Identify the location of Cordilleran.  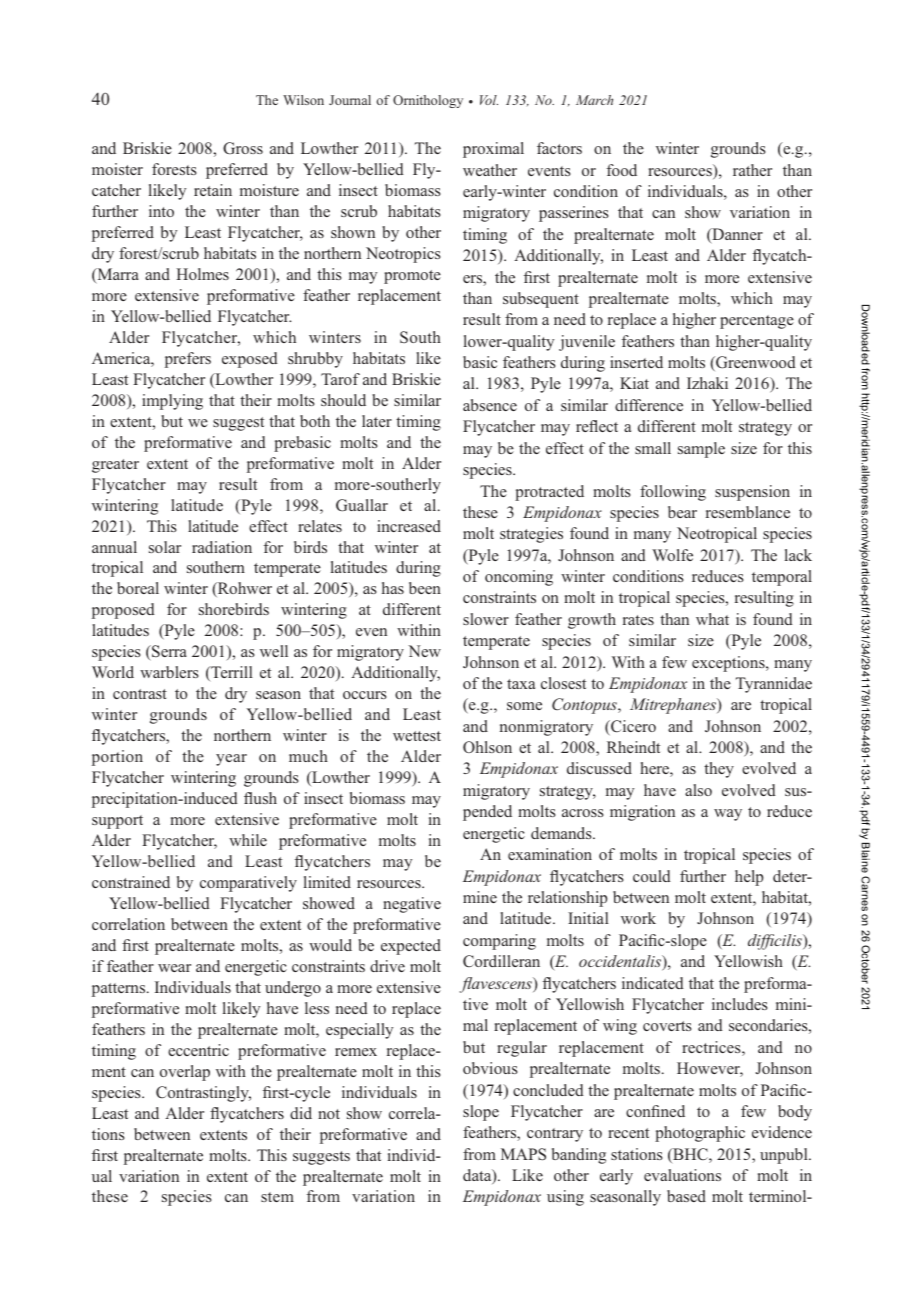
(501, 961).
